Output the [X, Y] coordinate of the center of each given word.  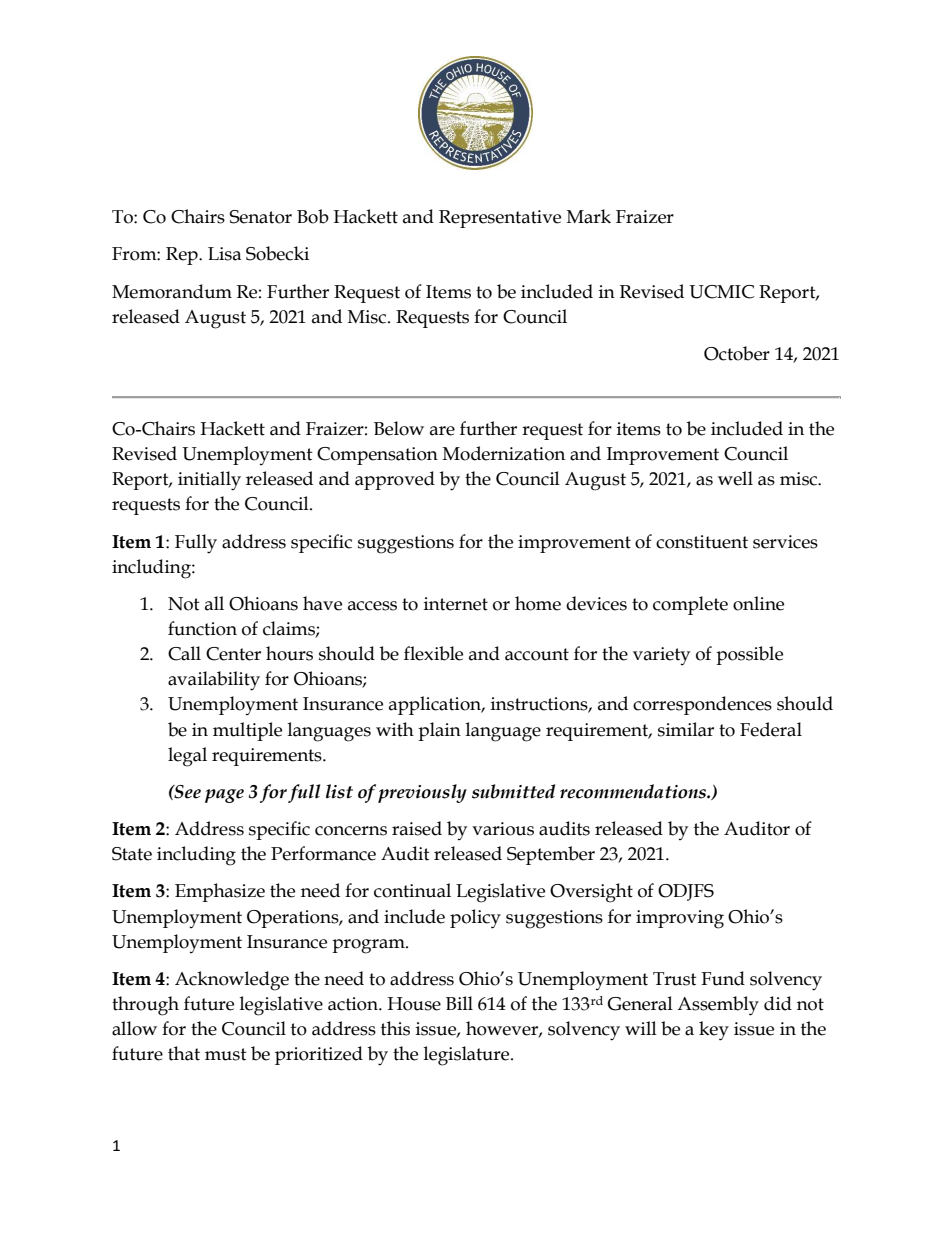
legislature [468, 1056]
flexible [433, 653]
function [202, 628]
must [226, 1054]
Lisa [224, 254]
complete [690, 605]
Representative [500, 219]
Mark [589, 216]
